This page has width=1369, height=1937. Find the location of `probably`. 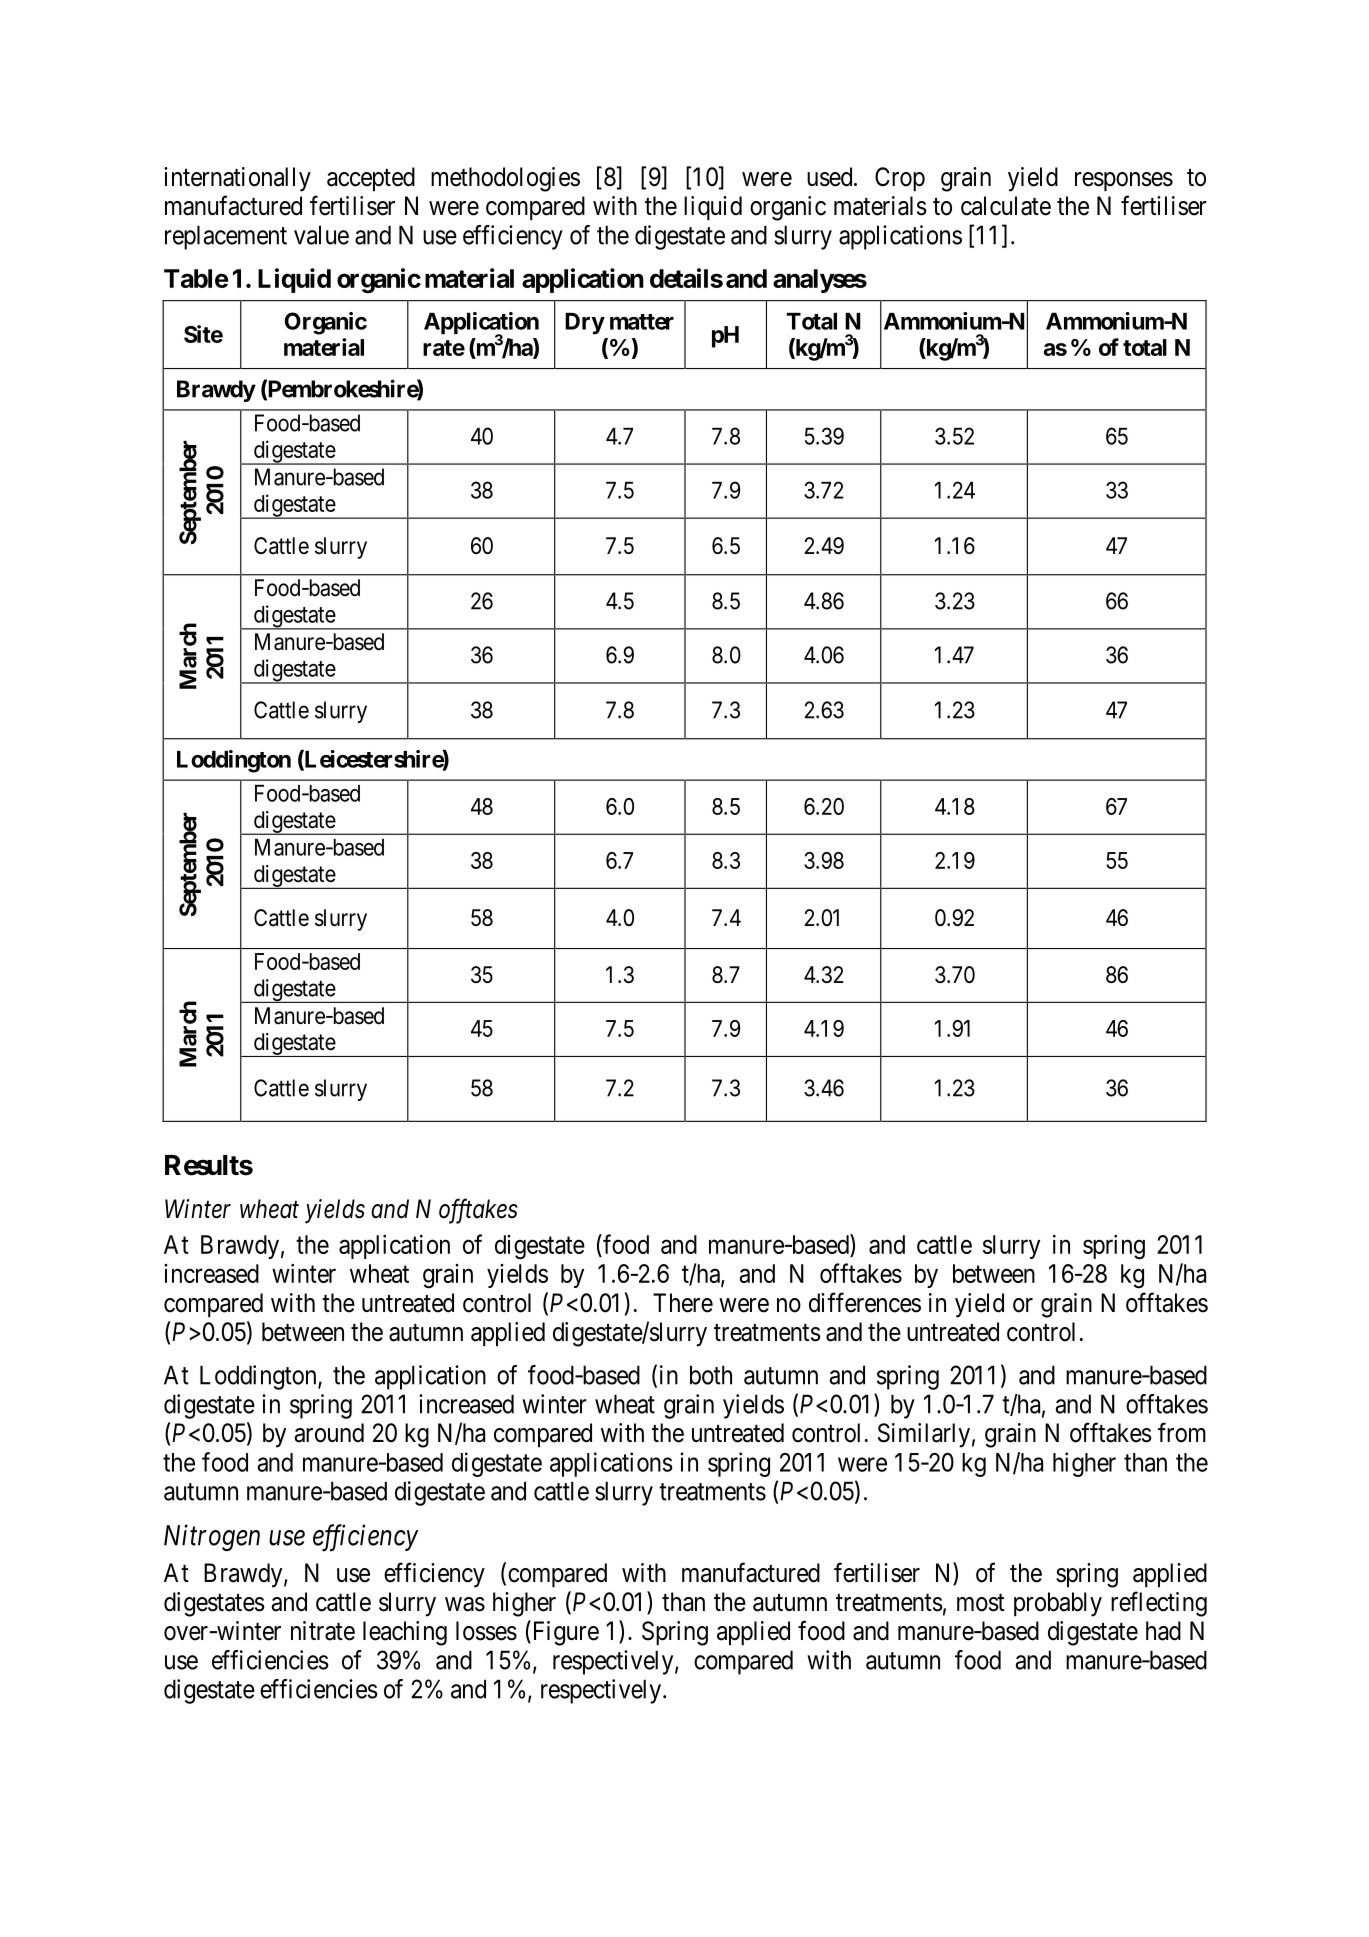

probably is located at coordinates (1058, 1604).
